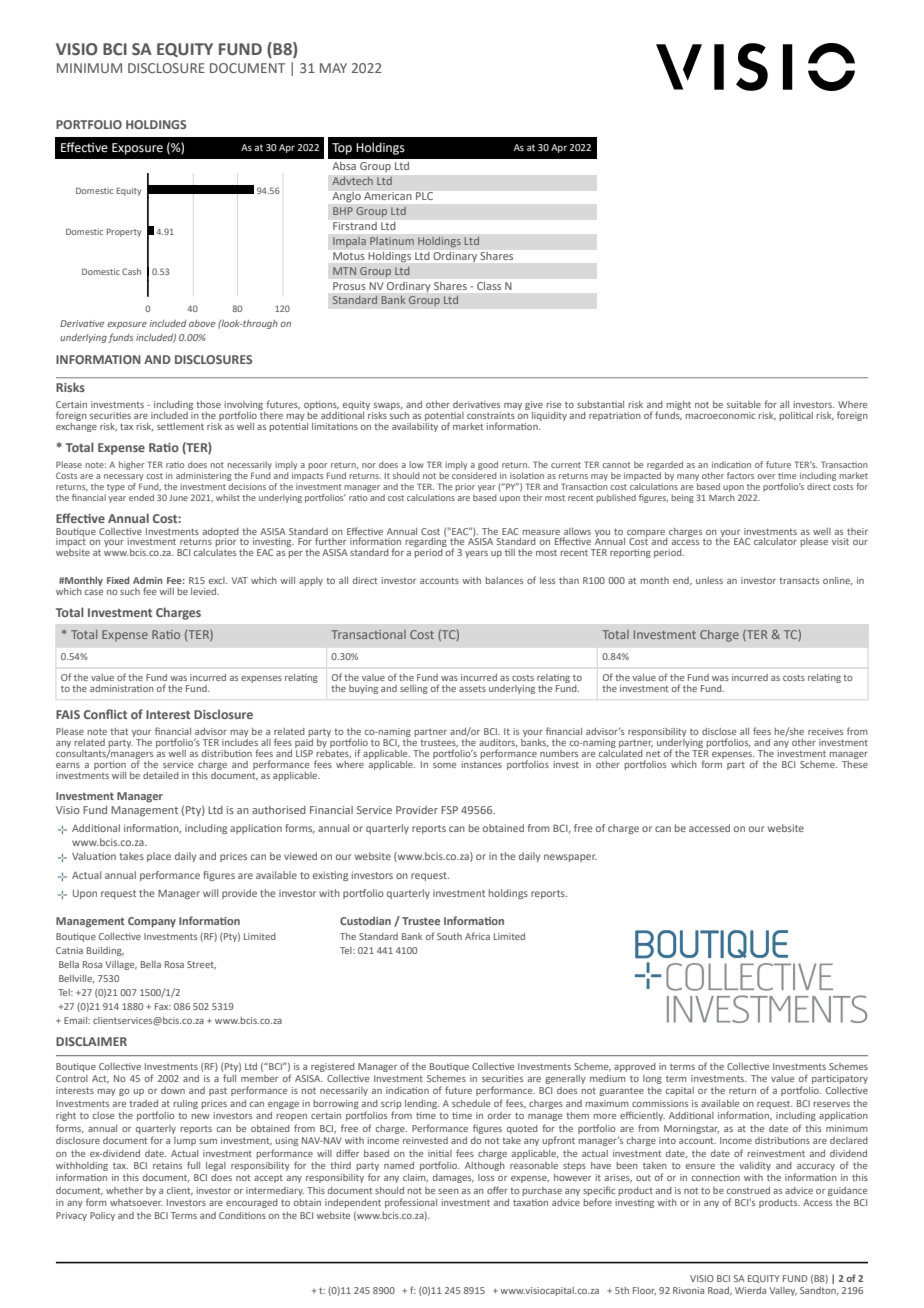 This page has width=924, height=1308. I want to click on Valley, so click(783, 1291).
